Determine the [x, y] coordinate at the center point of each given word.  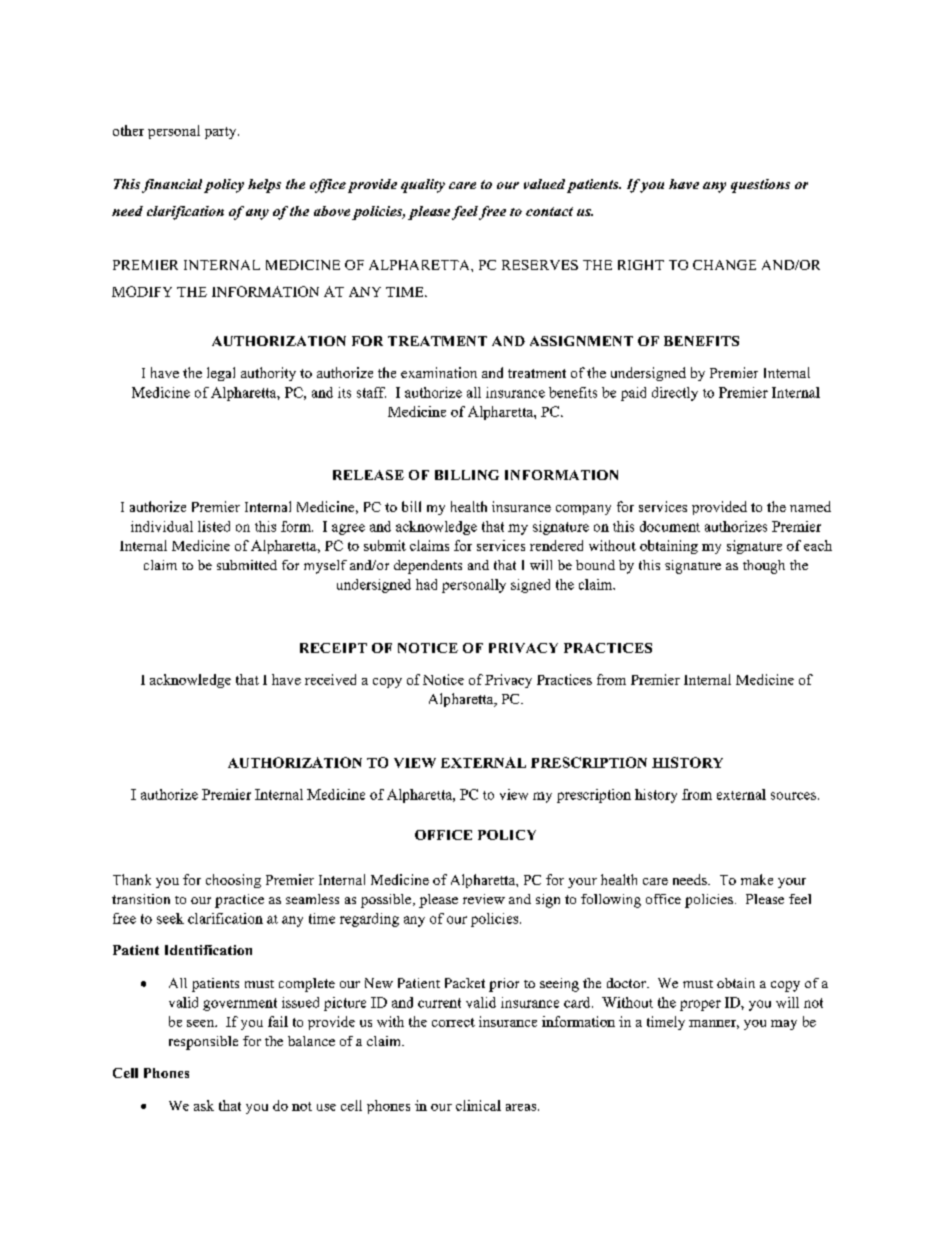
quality [423, 186]
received [330, 679]
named [810, 506]
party [222, 133]
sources [793, 796]
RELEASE [368, 475]
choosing [233, 881]
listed [214, 526]
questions [760, 186]
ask [204, 1105]
